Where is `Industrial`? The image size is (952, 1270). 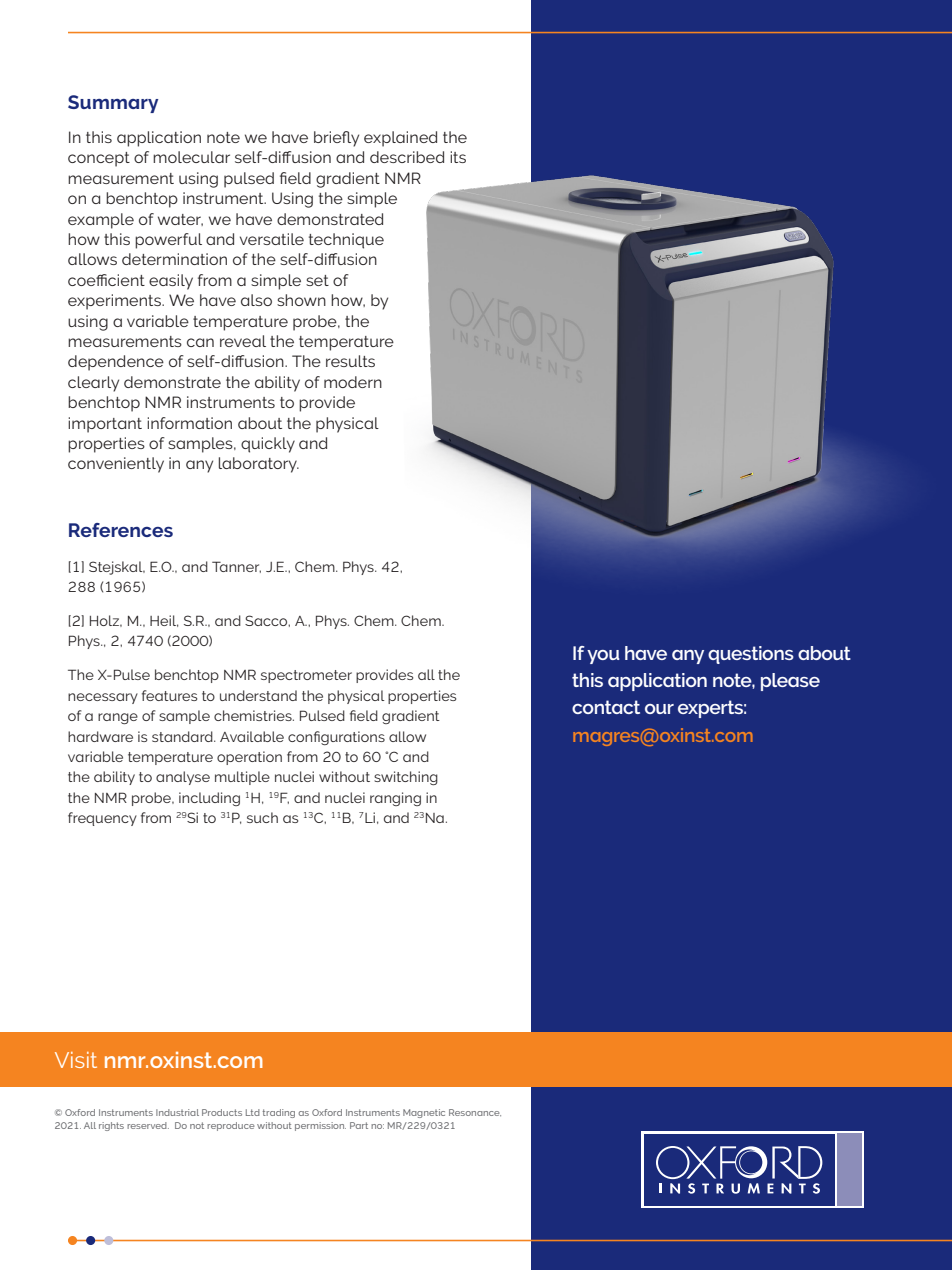
Industrial is located at coordinates (177, 1112).
